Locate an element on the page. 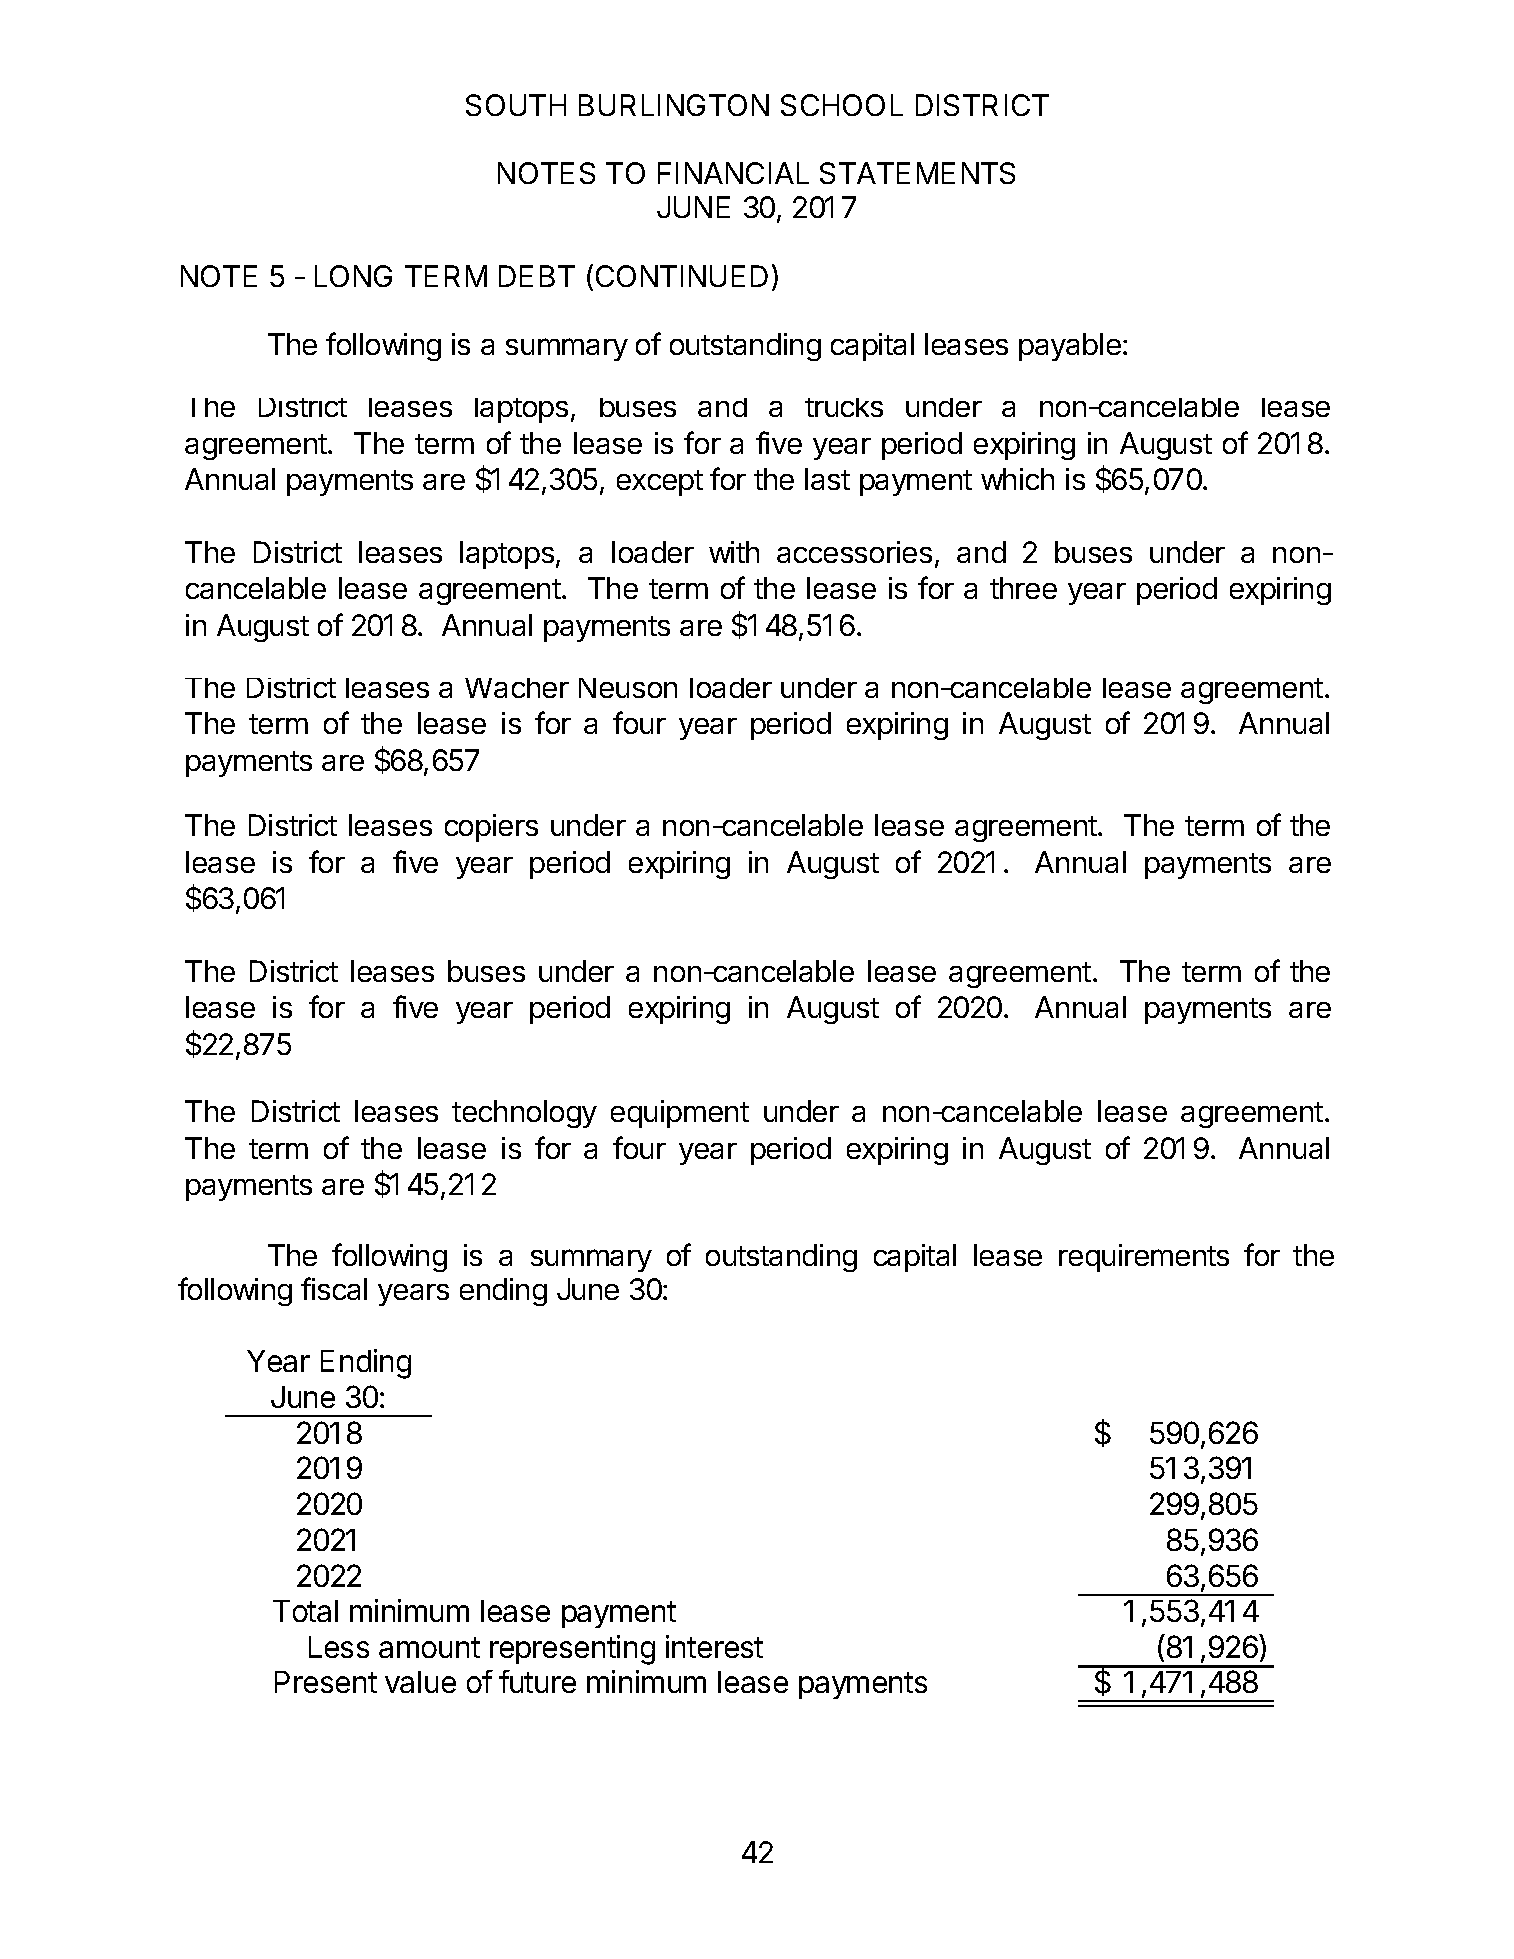 Image resolution: width=1514 pixels, height=1959 pixels. STATEMENTS is located at coordinates (917, 173).
